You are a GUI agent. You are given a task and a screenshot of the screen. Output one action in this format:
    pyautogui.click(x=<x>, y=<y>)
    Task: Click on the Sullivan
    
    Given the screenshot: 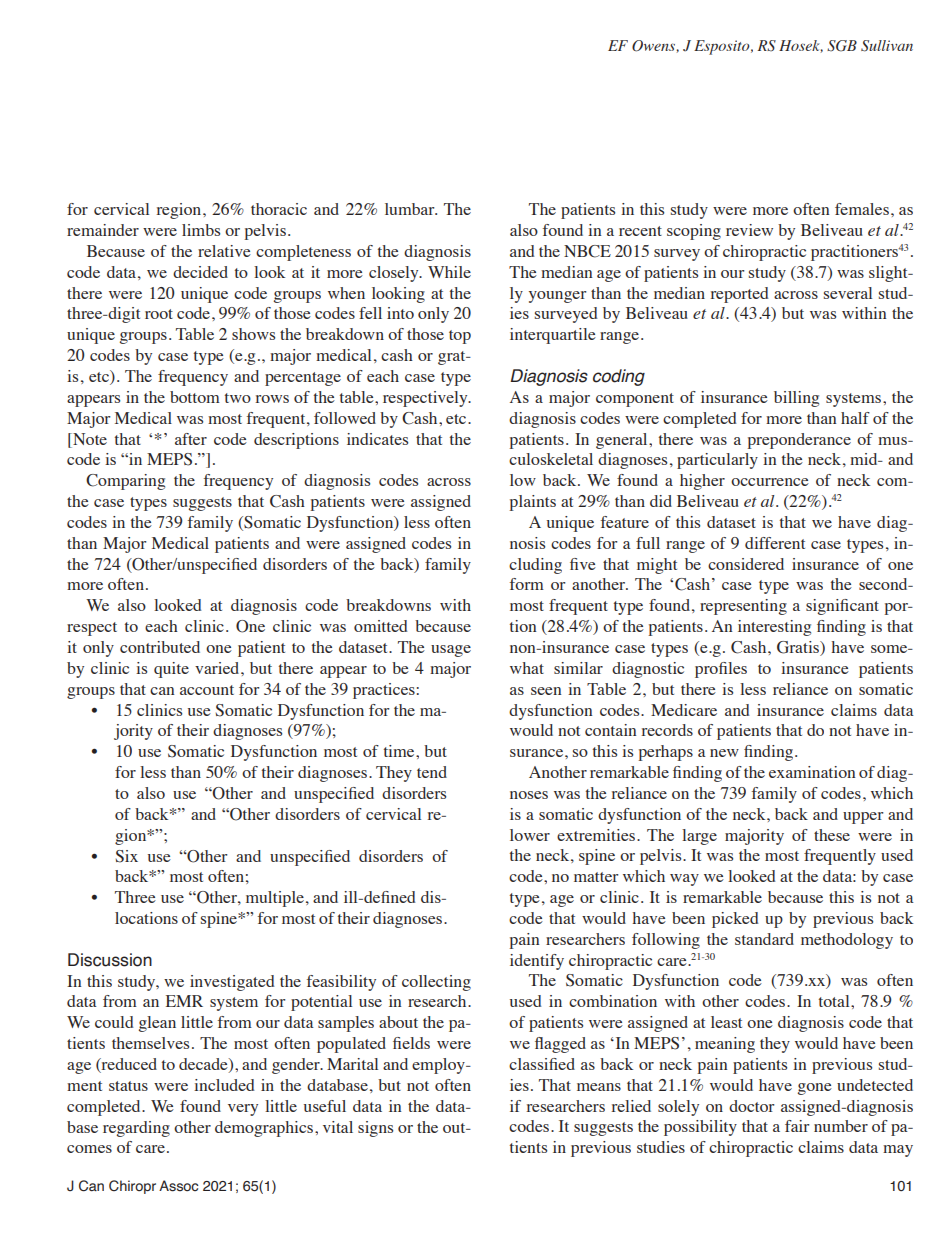 What is the action you would take?
    pyautogui.click(x=887, y=46)
